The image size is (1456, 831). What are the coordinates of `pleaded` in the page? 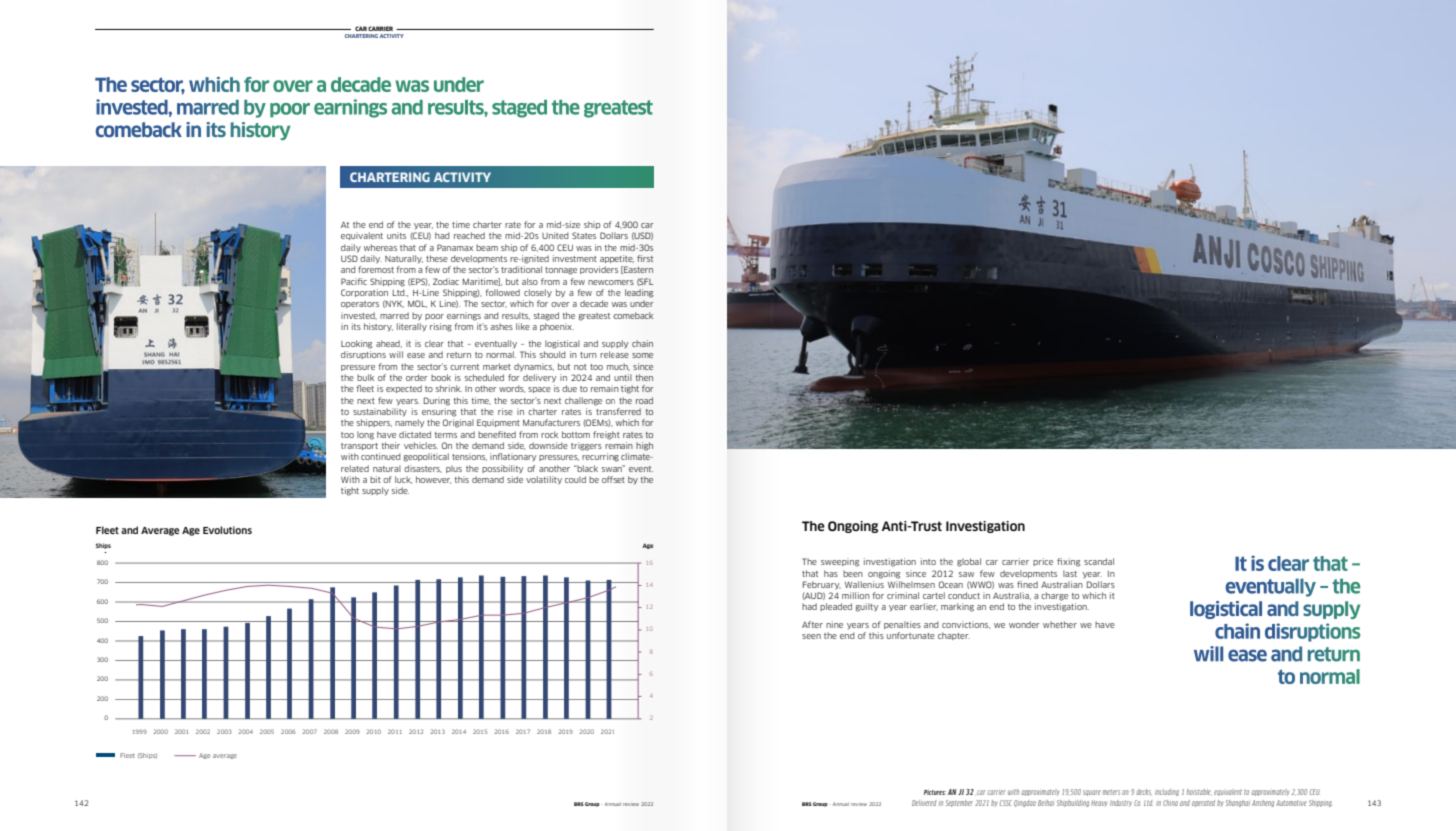 It's located at (836, 607).
